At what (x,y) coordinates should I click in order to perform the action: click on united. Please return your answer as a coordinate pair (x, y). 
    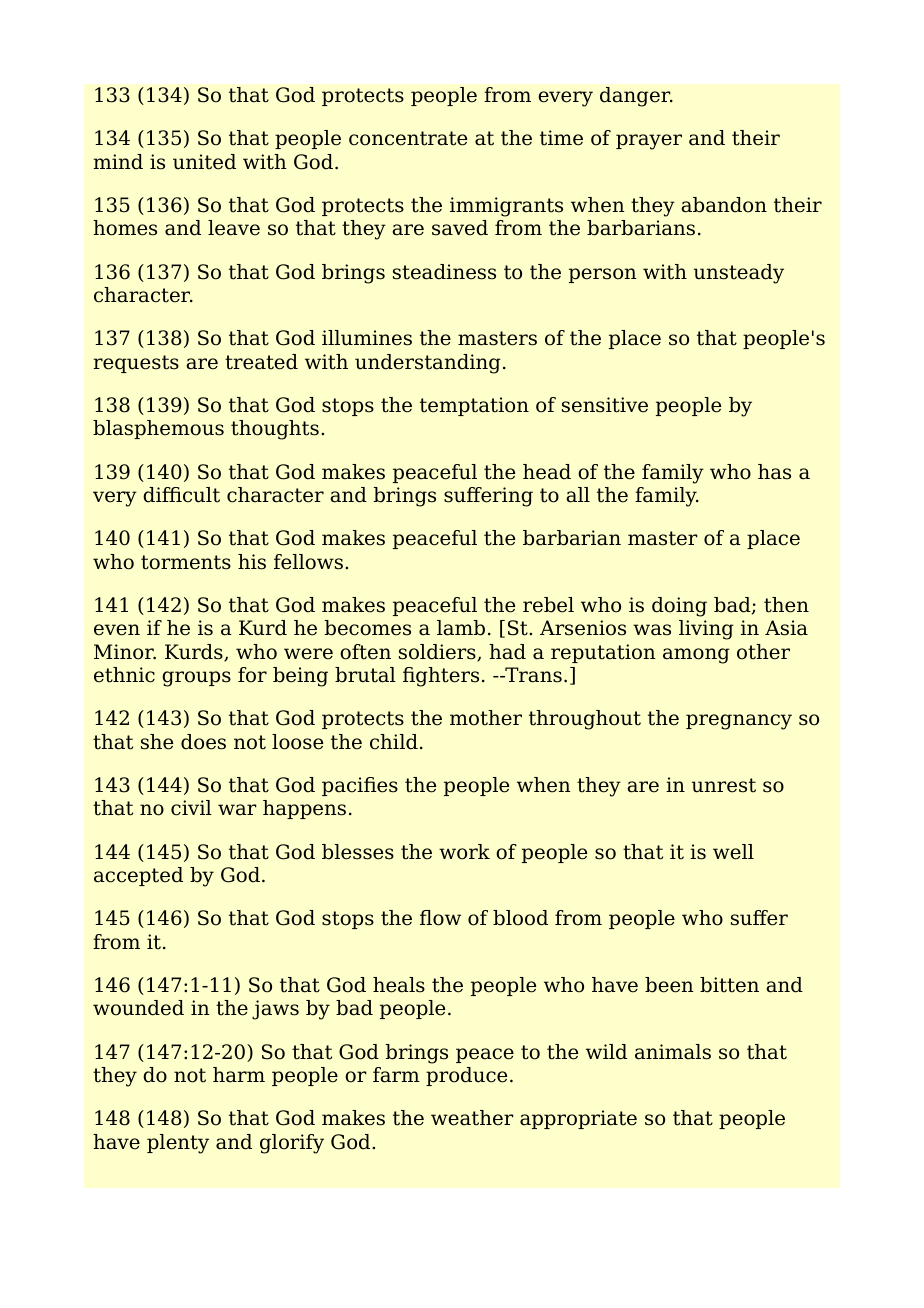
    Looking at the image, I should click on (204, 162).
